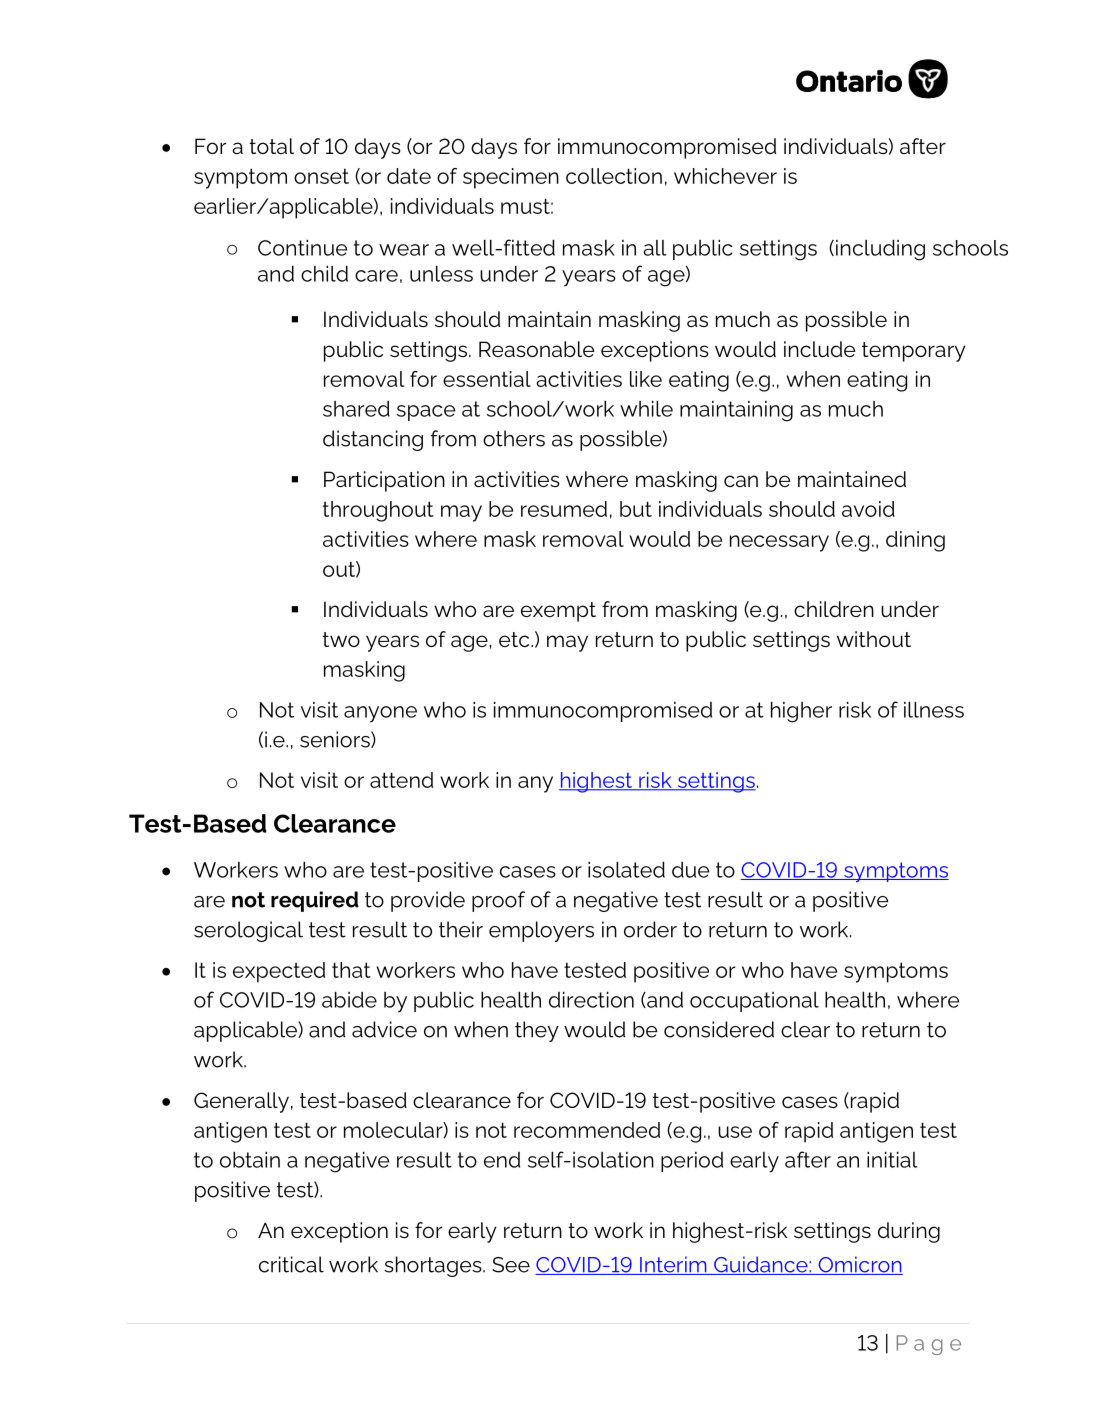 The image size is (1096, 1419). I want to click on throughout, so click(378, 511).
